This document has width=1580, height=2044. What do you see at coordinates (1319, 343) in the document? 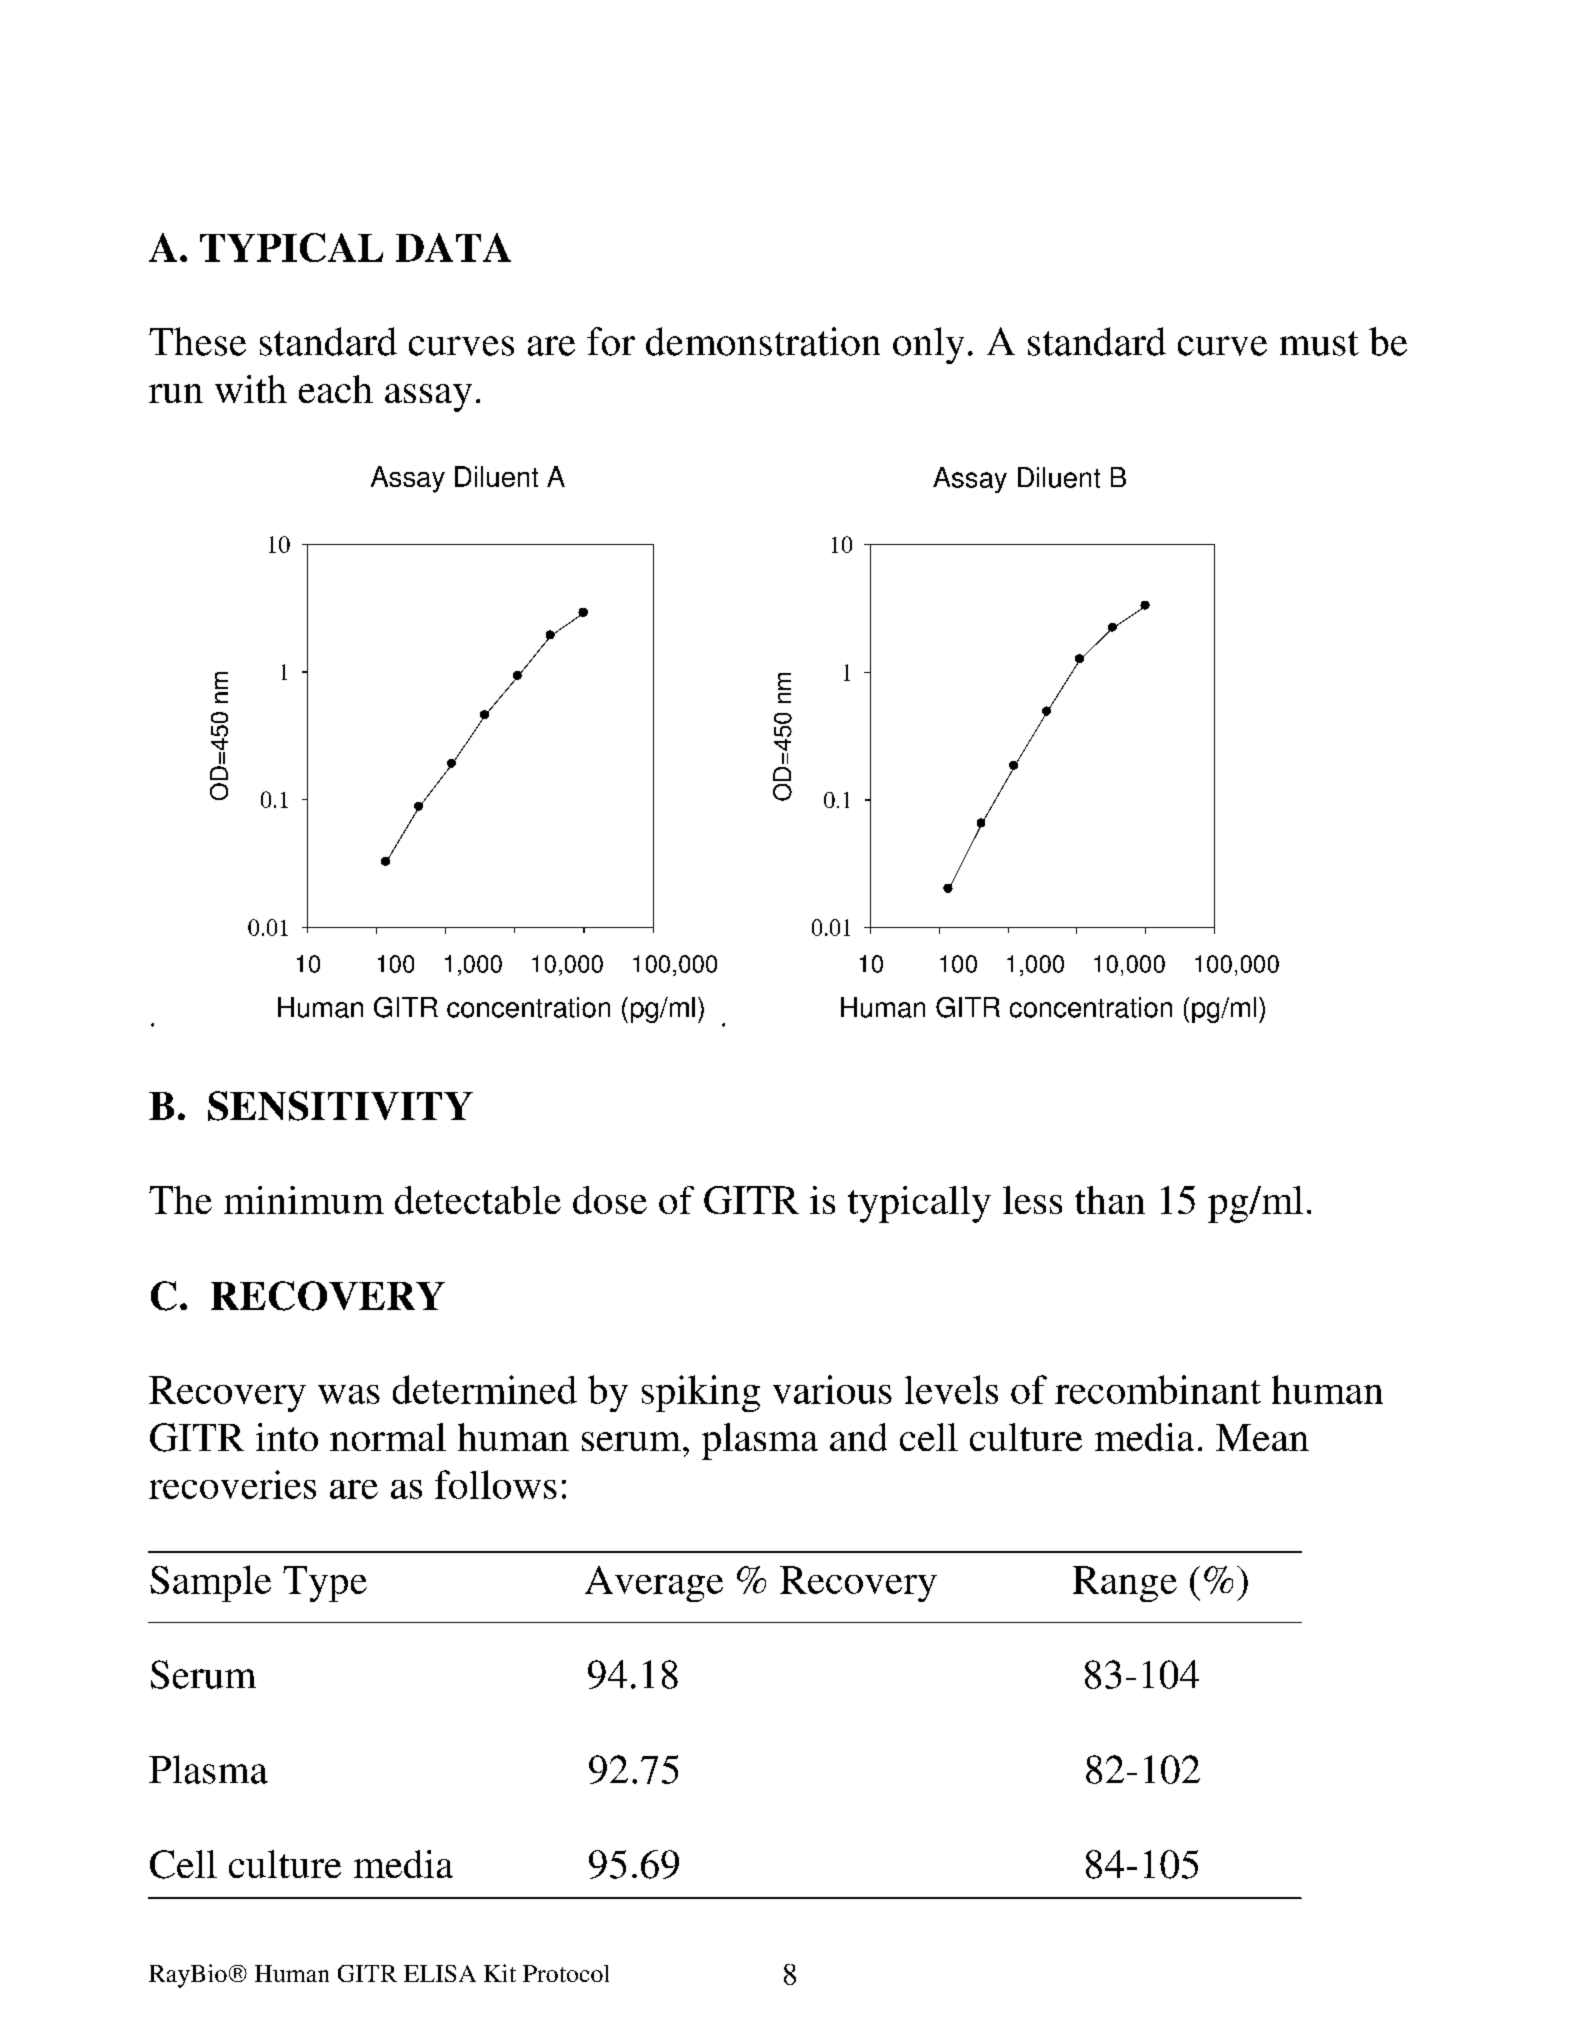
I see `must` at bounding box center [1319, 343].
